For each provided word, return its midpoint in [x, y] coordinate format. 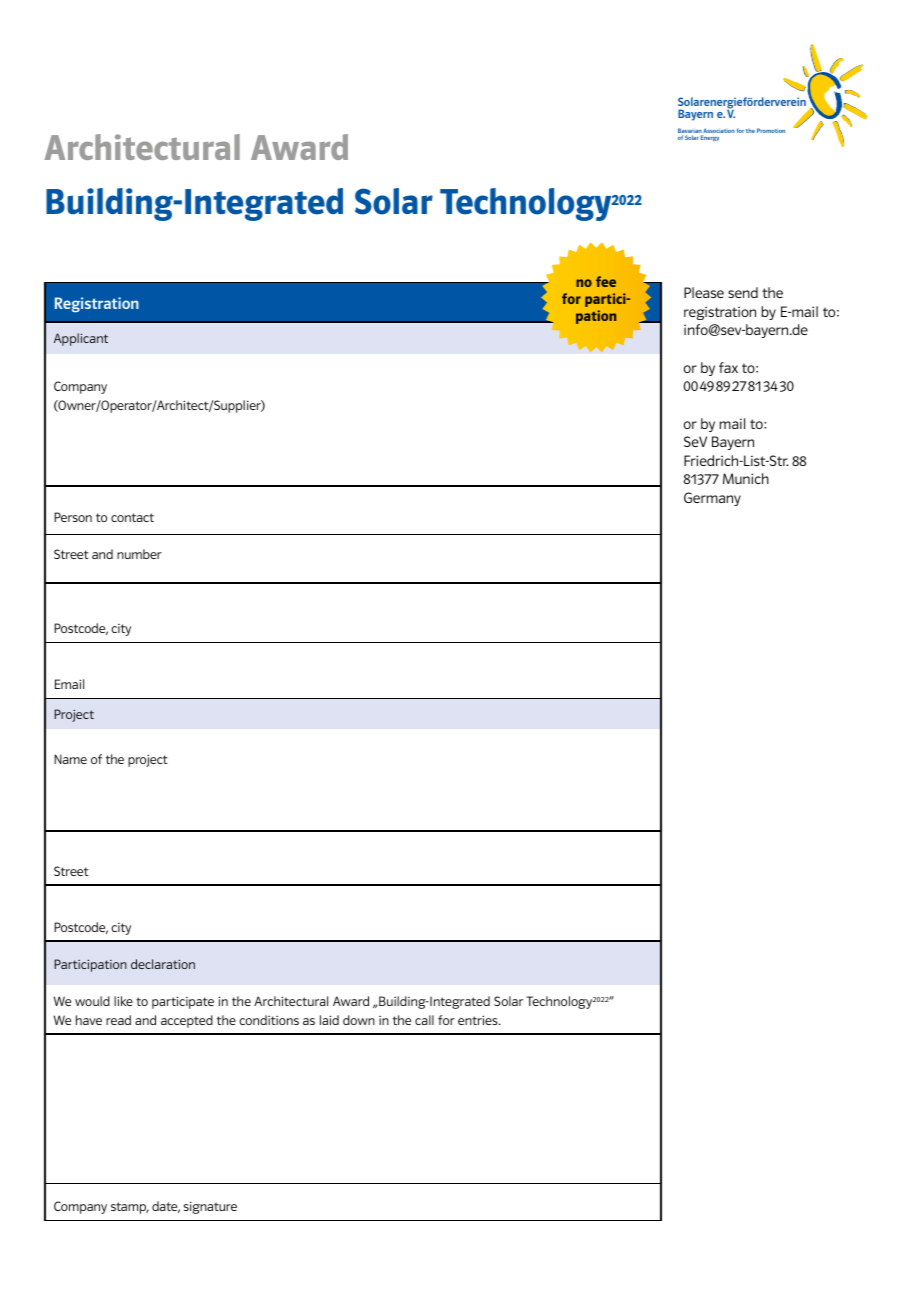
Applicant [81, 339]
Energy [710, 138]
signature [210, 1207]
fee [606, 281]
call [424, 1020]
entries [479, 1020]
